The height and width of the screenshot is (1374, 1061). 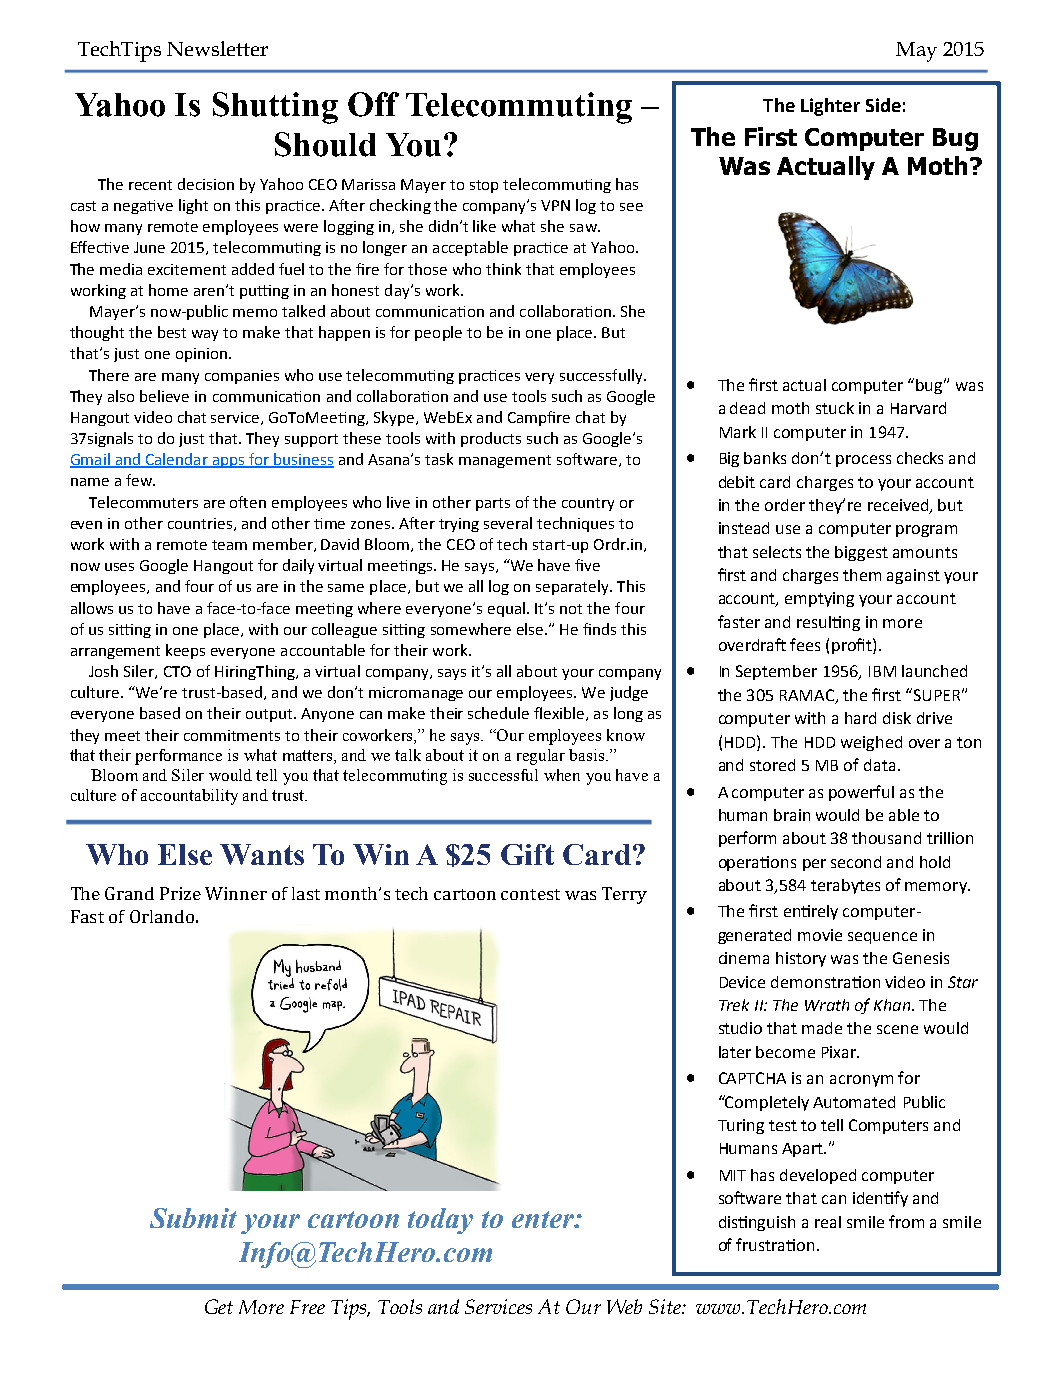 I want to click on Side, so click(x=883, y=105).
